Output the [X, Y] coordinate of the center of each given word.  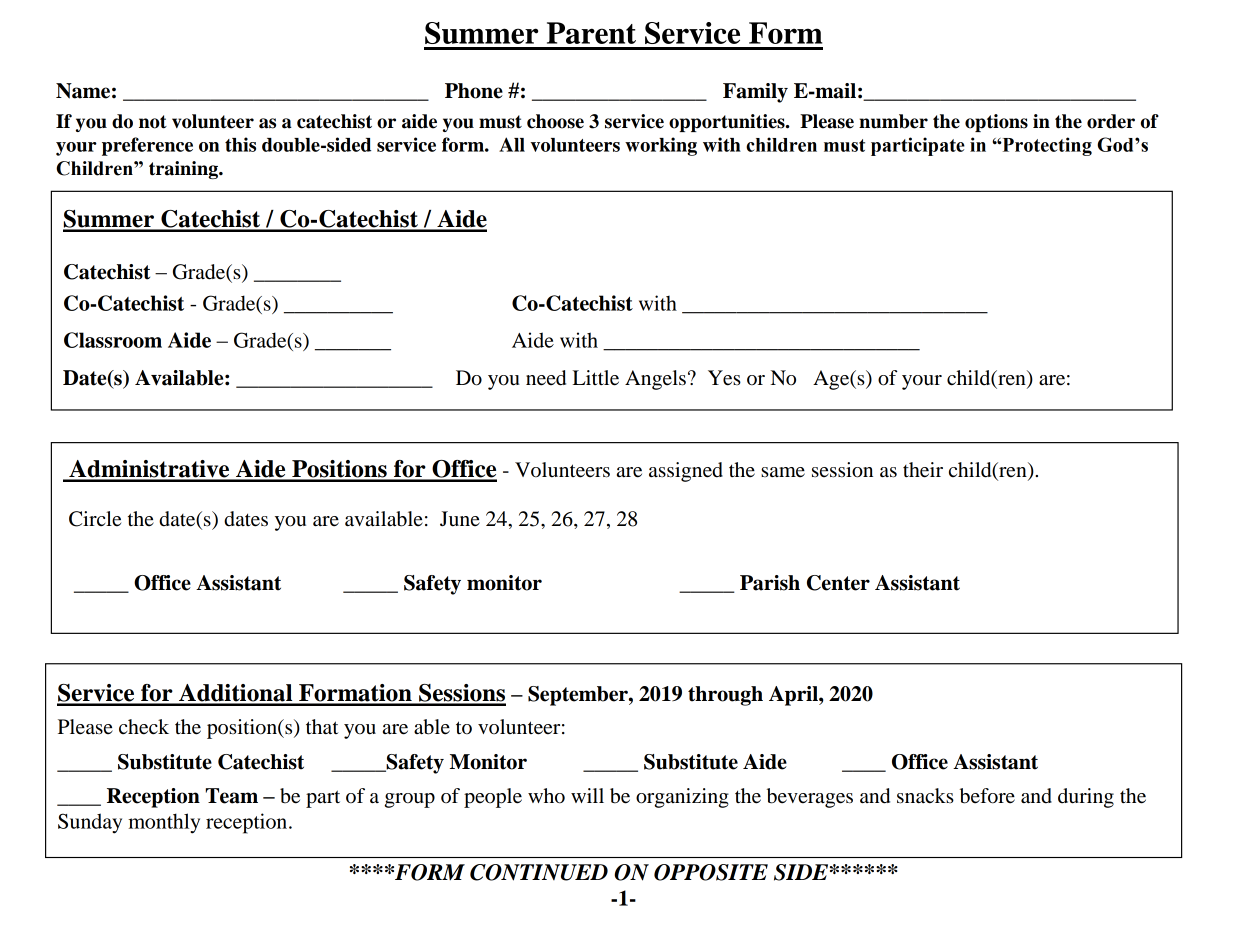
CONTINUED [539, 872]
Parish [770, 583]
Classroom [113, 340]
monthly [164, 823]
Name [83, 91]
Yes [724, 378]
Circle [95, 519]
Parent [591, 33]
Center [838, 583]
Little [596, 378]
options [996, 123]
